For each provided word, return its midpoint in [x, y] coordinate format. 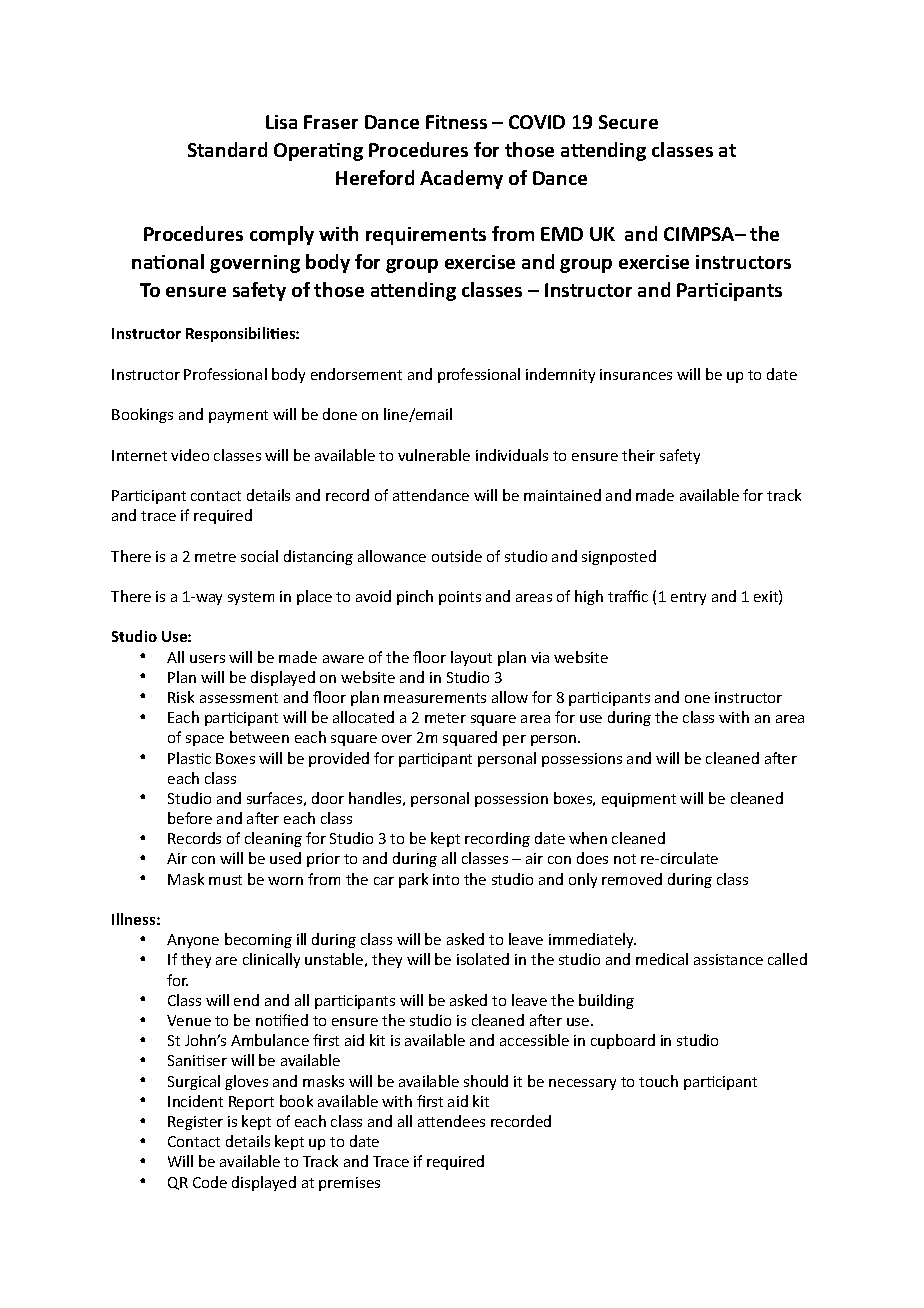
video [190, 455]
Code [210, 1182]
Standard [227, 149]
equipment [639, 800]
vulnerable [434, 455]
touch [658, 1081]
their [638, 455]
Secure [628, 122]
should [486, 1081]
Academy [461, 179]
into [446, 879]
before [190, 818]
